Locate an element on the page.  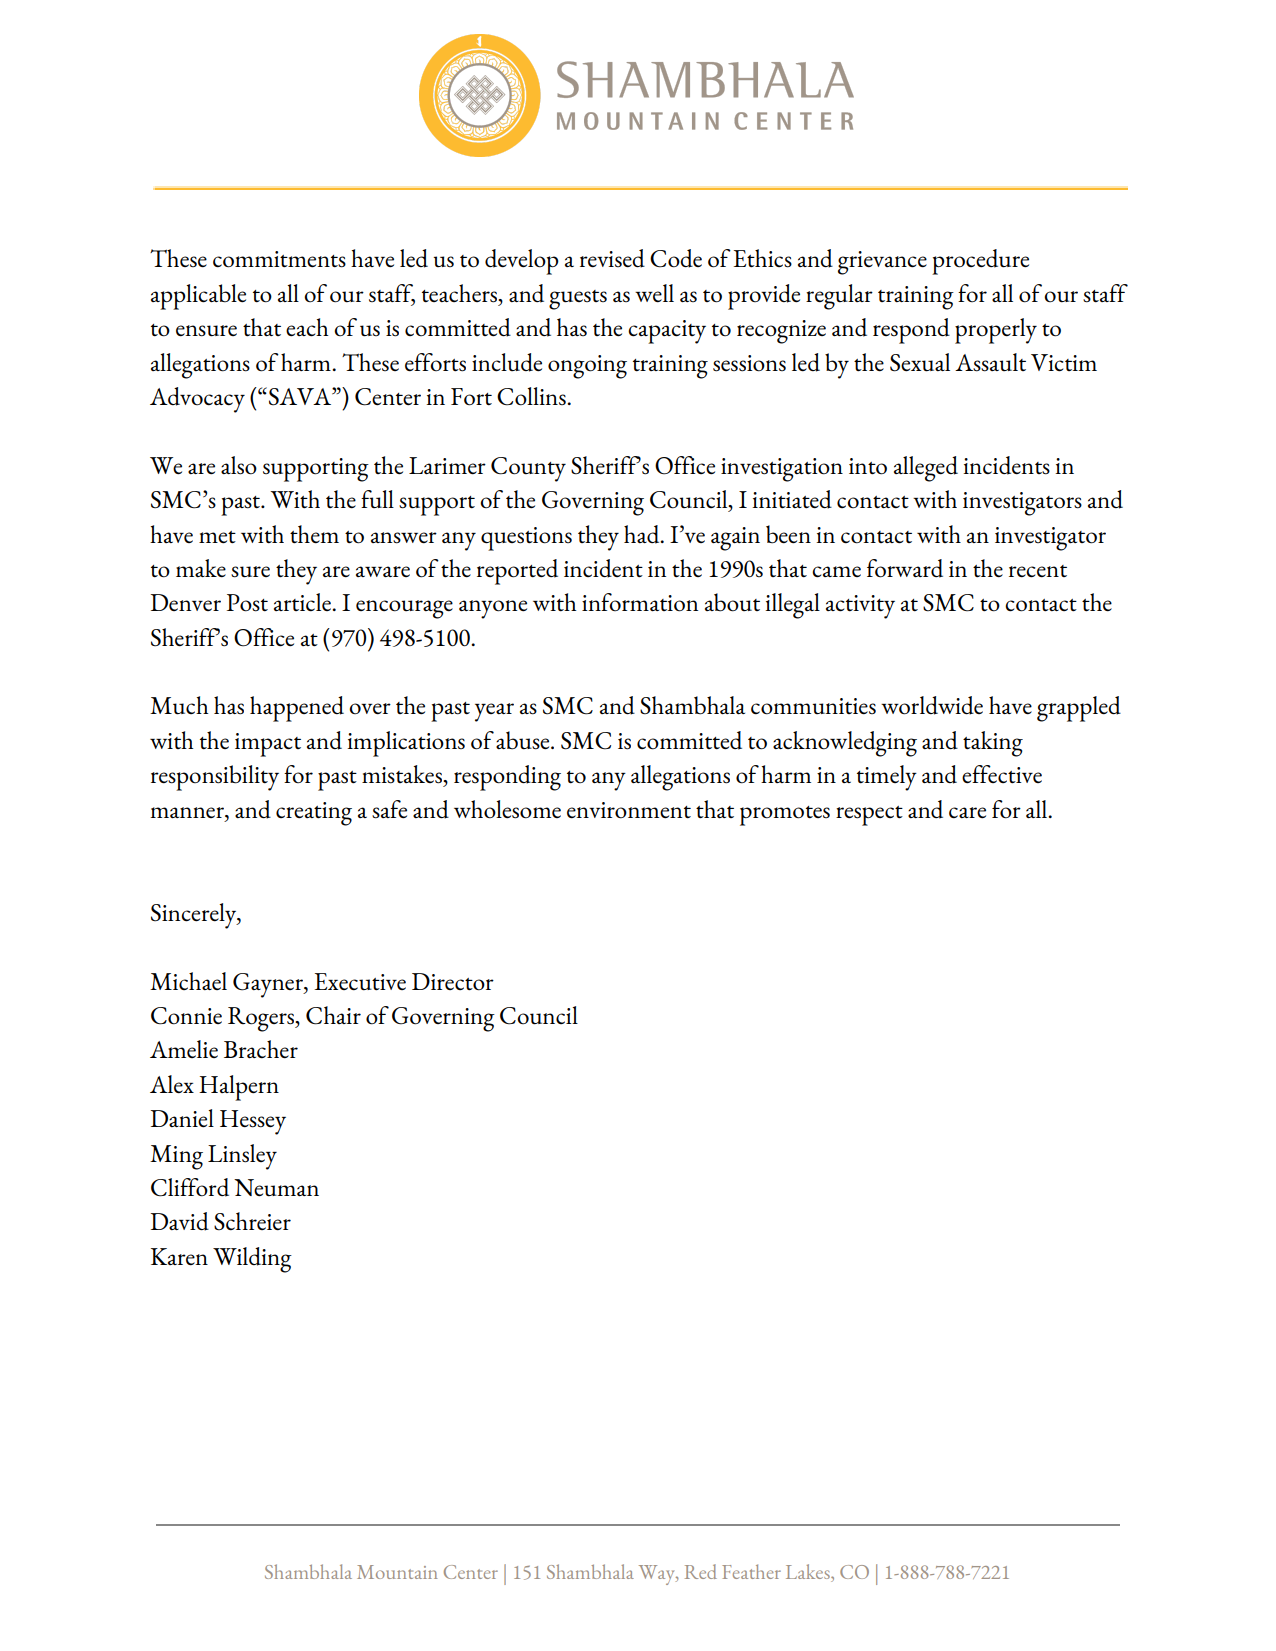
procedure is located at coordinates (980, 262).
